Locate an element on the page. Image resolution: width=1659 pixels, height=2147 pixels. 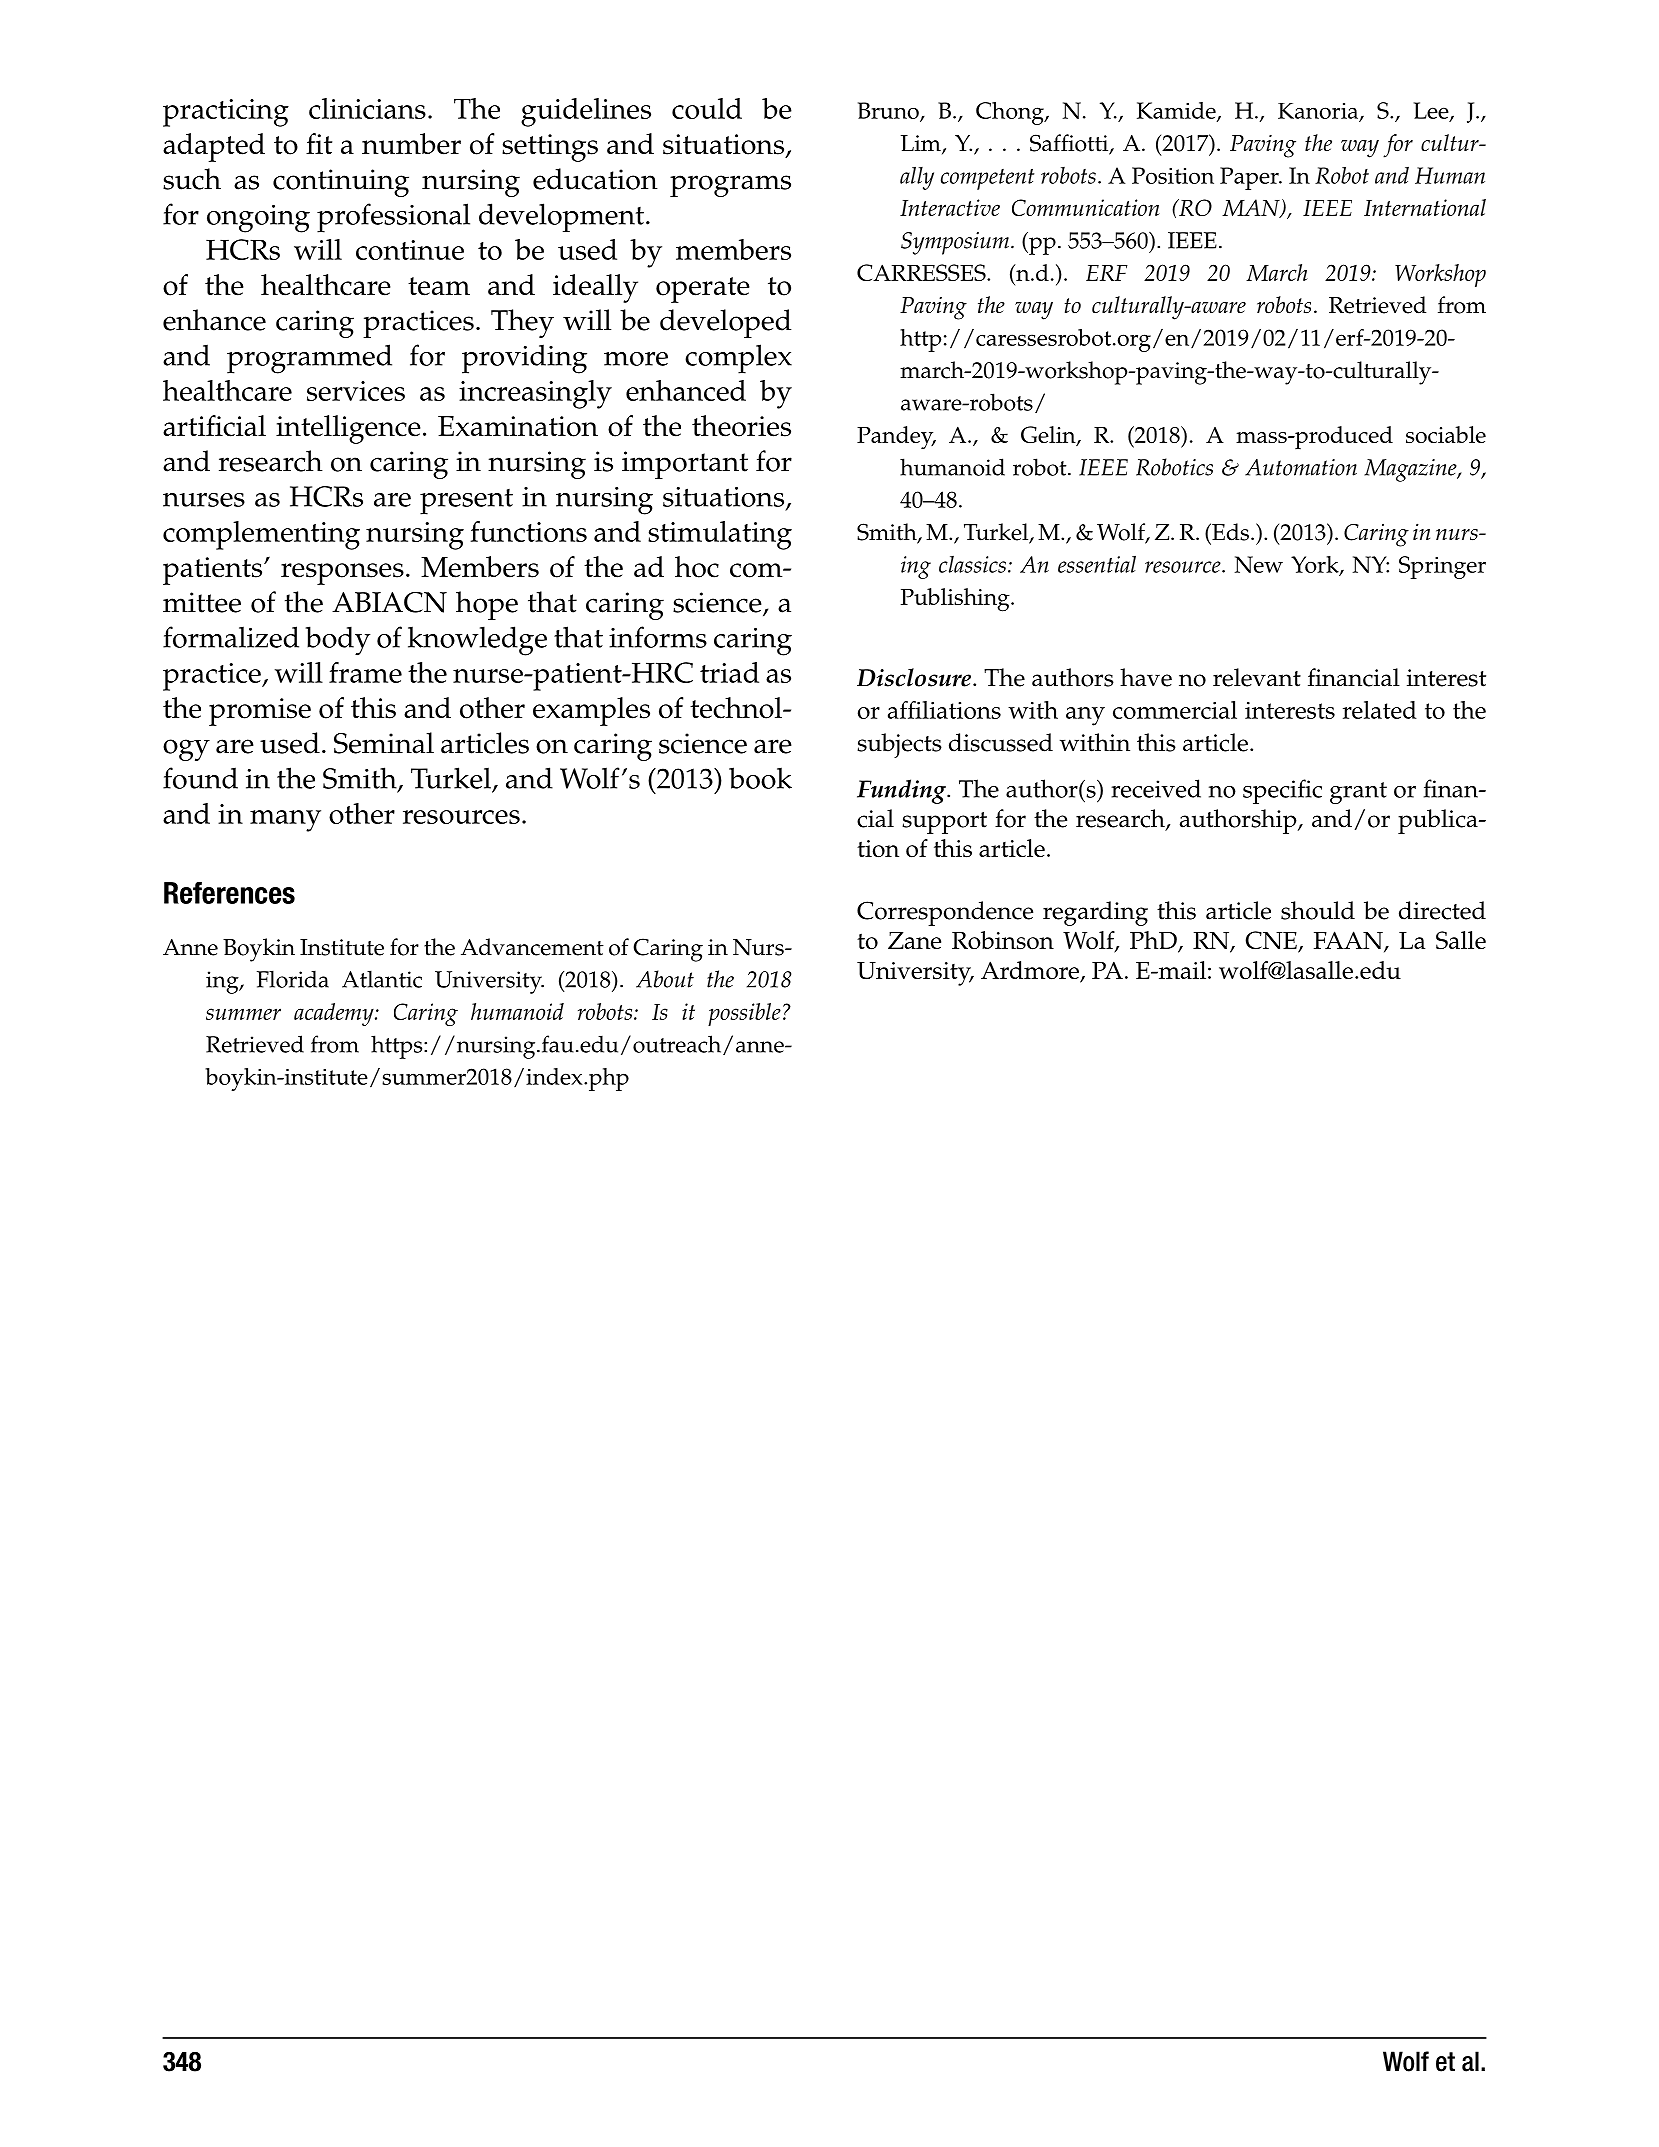
Lim is located at coordinates (922, 144).
